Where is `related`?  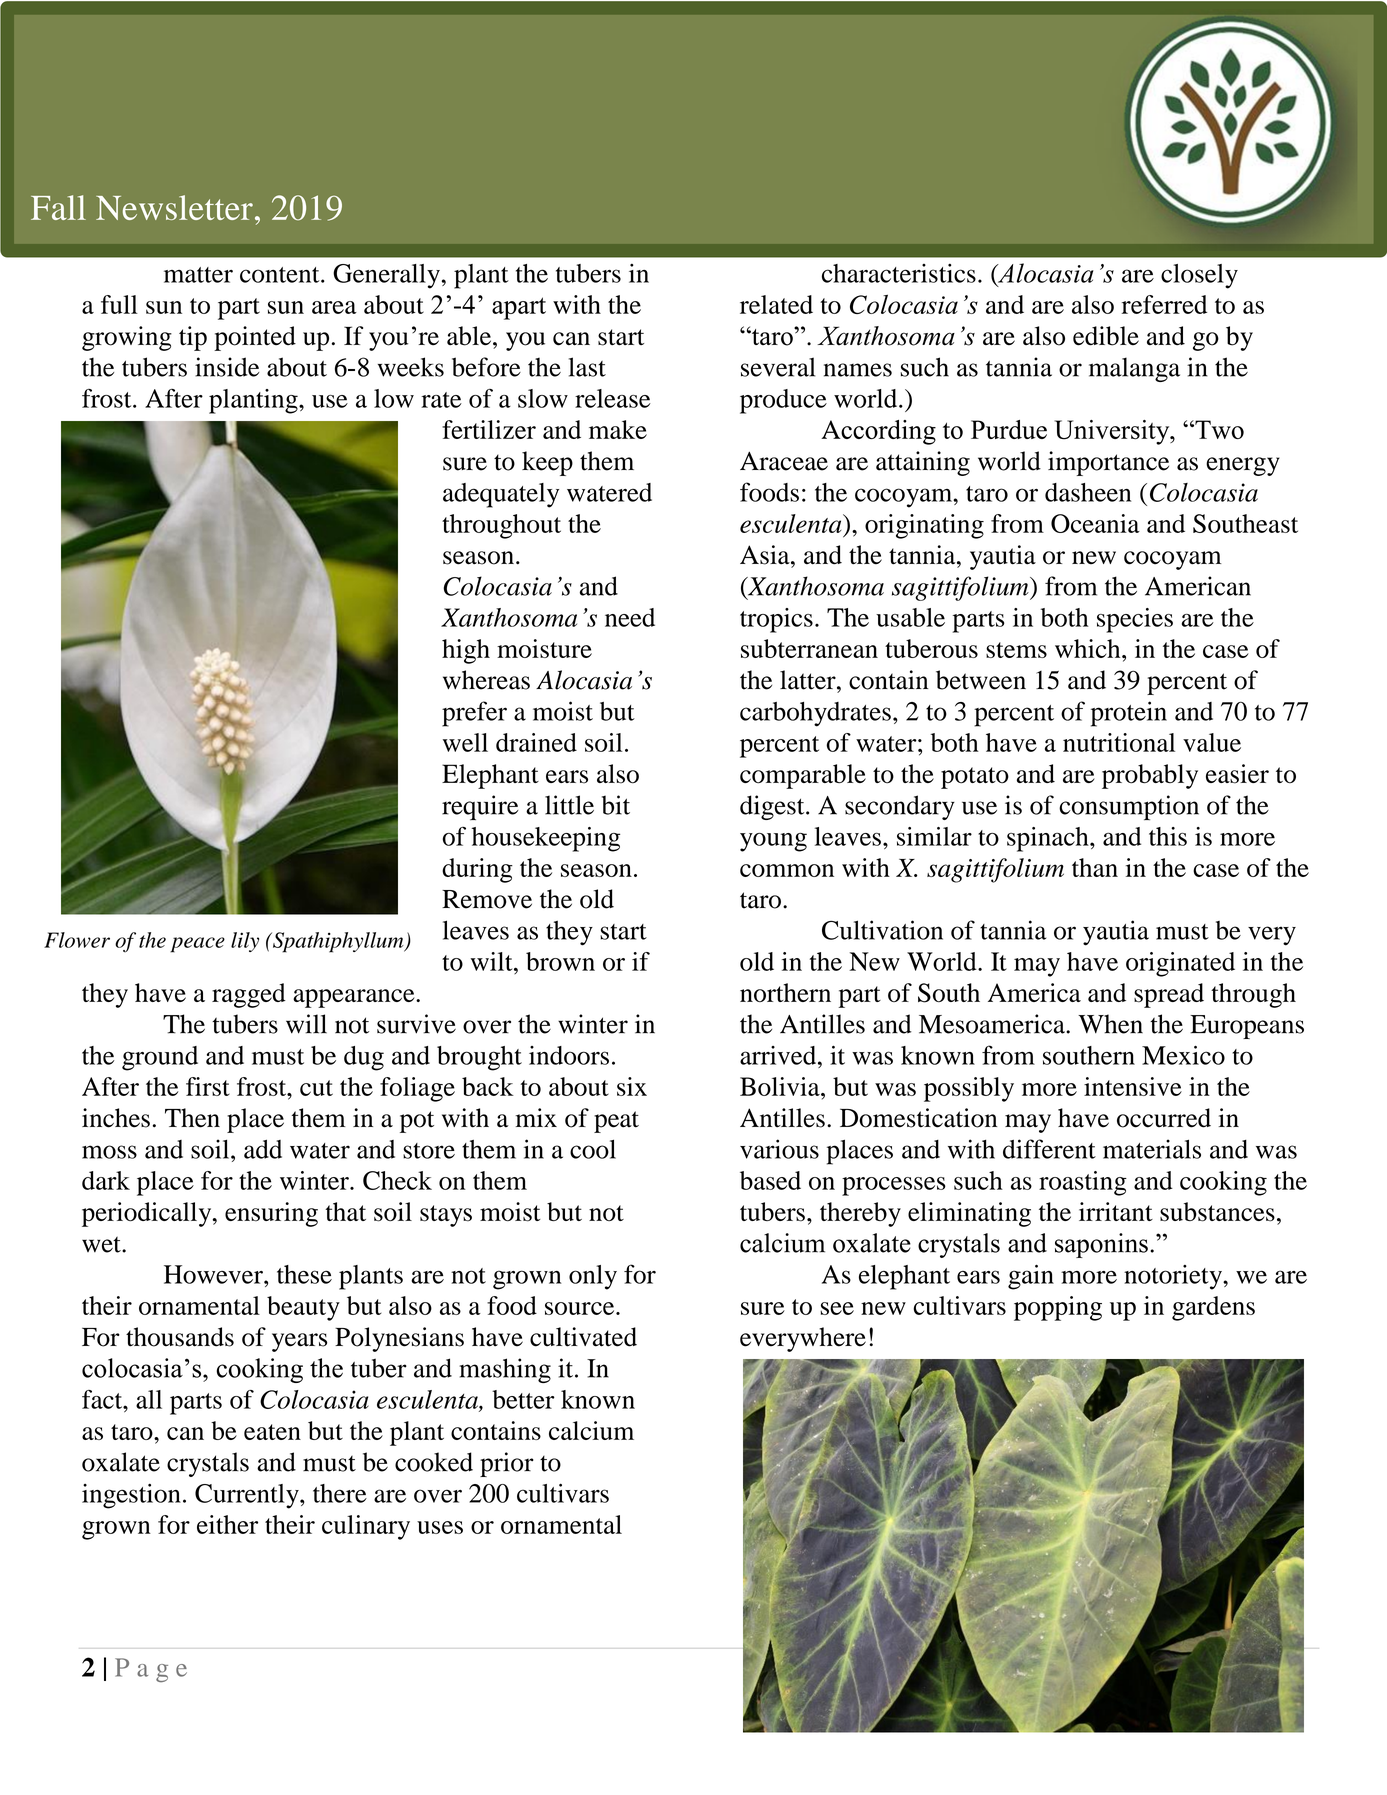
related is located at coordinates (776, 304).
